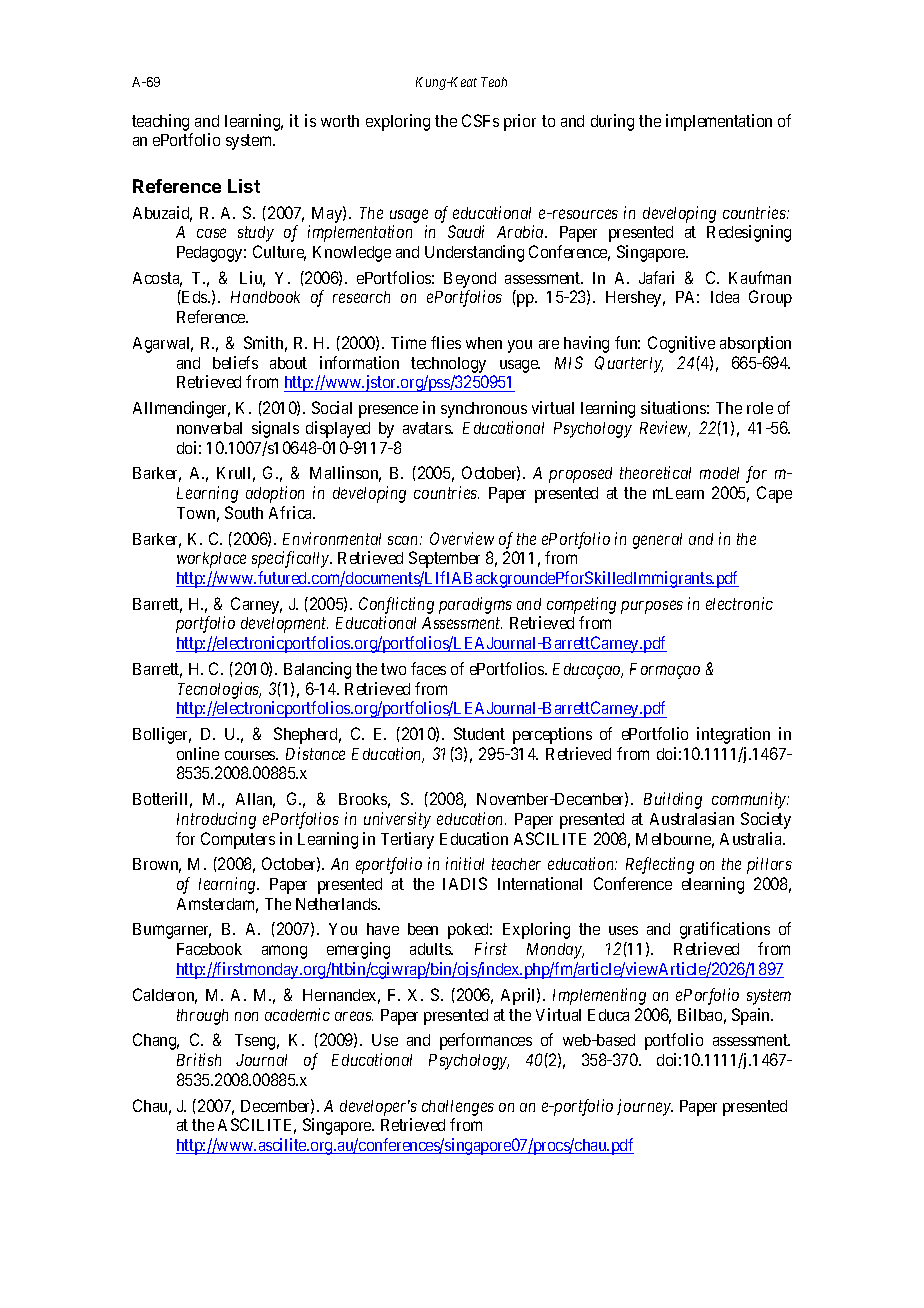  What do you see at coordinates (284, 625) in the page?
I see `development` at bounding box center [284, 625].
